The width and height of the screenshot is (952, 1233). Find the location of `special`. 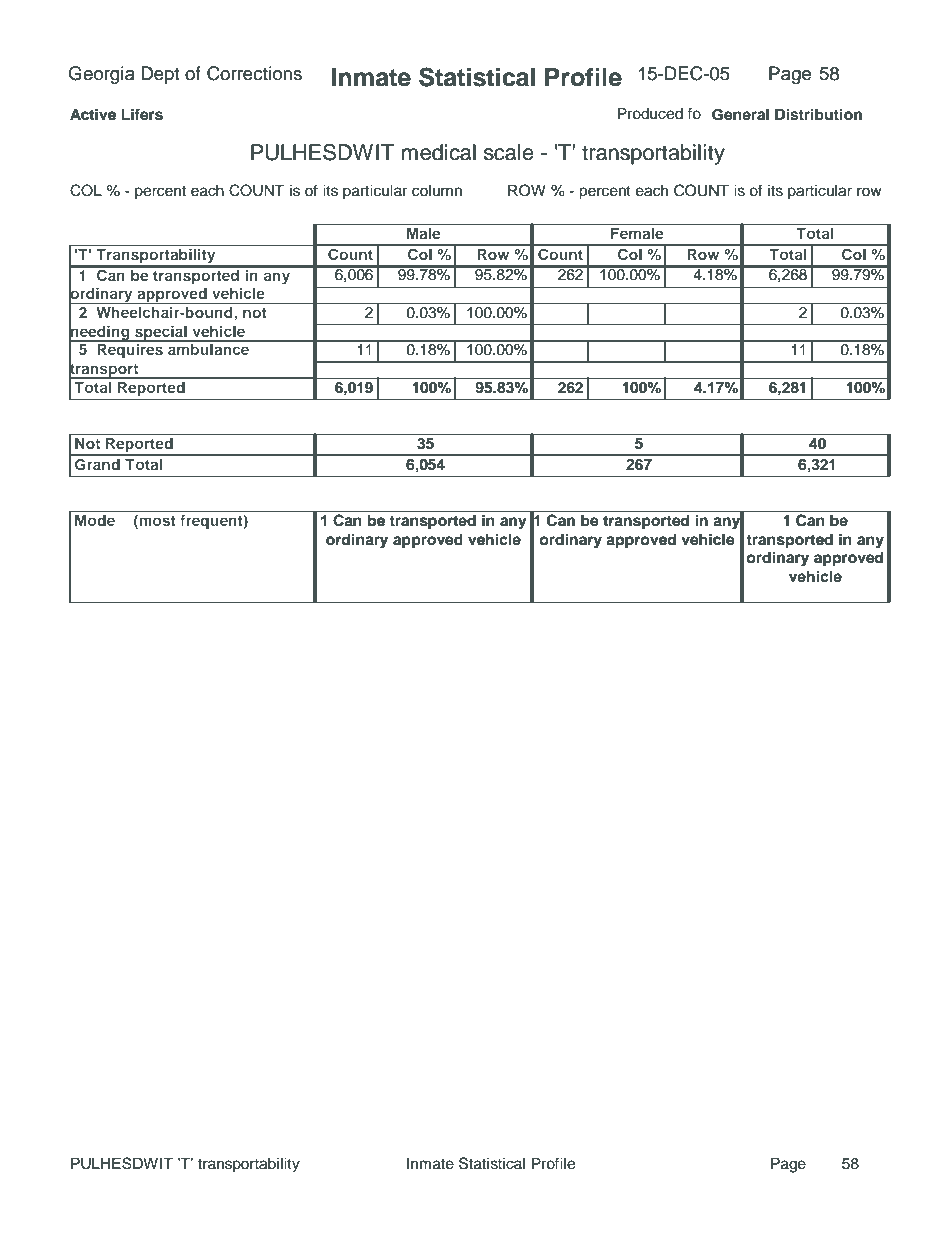

special is located at coordinates (161, 334).
